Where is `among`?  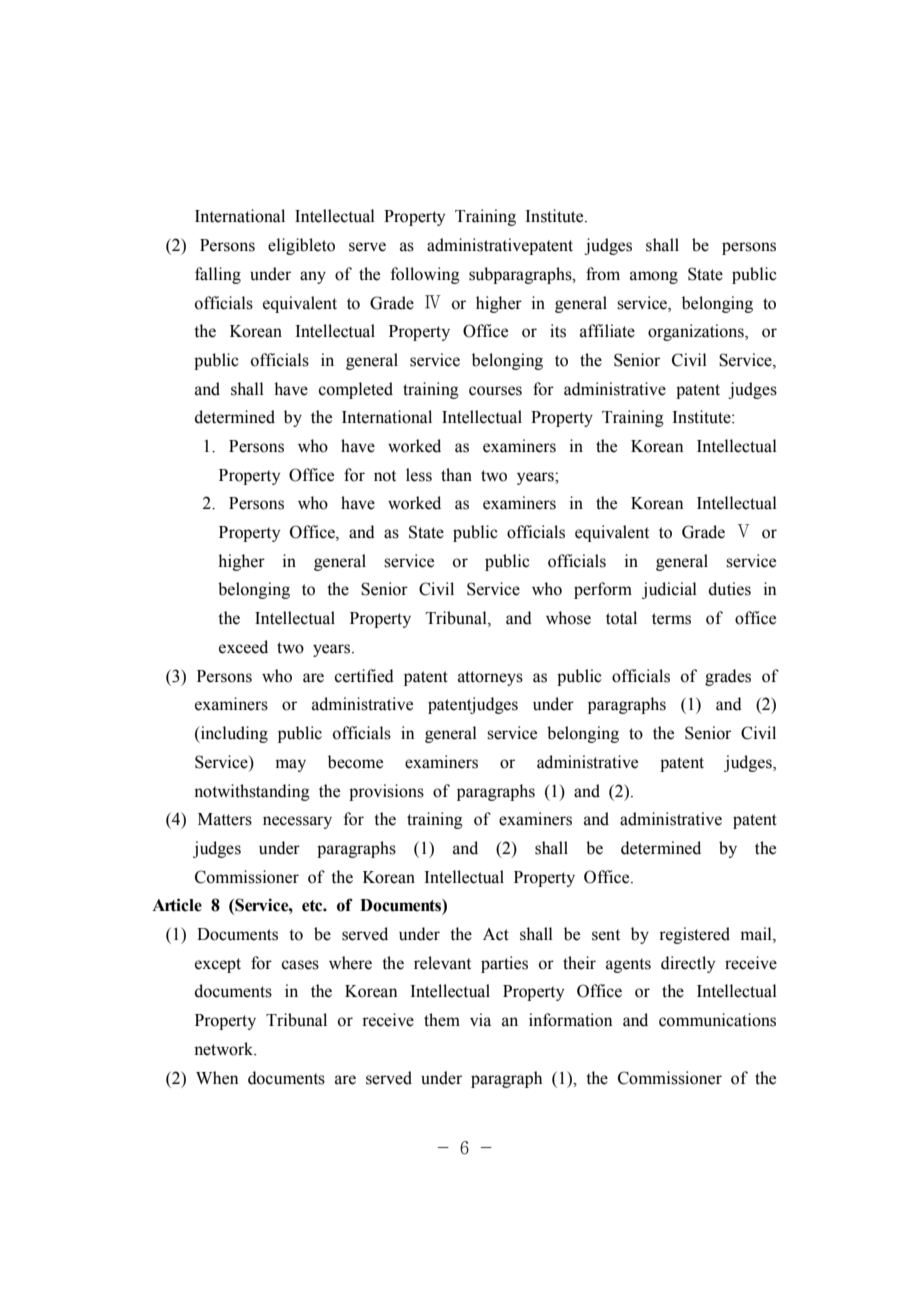 among is located at coordinates (654, 277).
